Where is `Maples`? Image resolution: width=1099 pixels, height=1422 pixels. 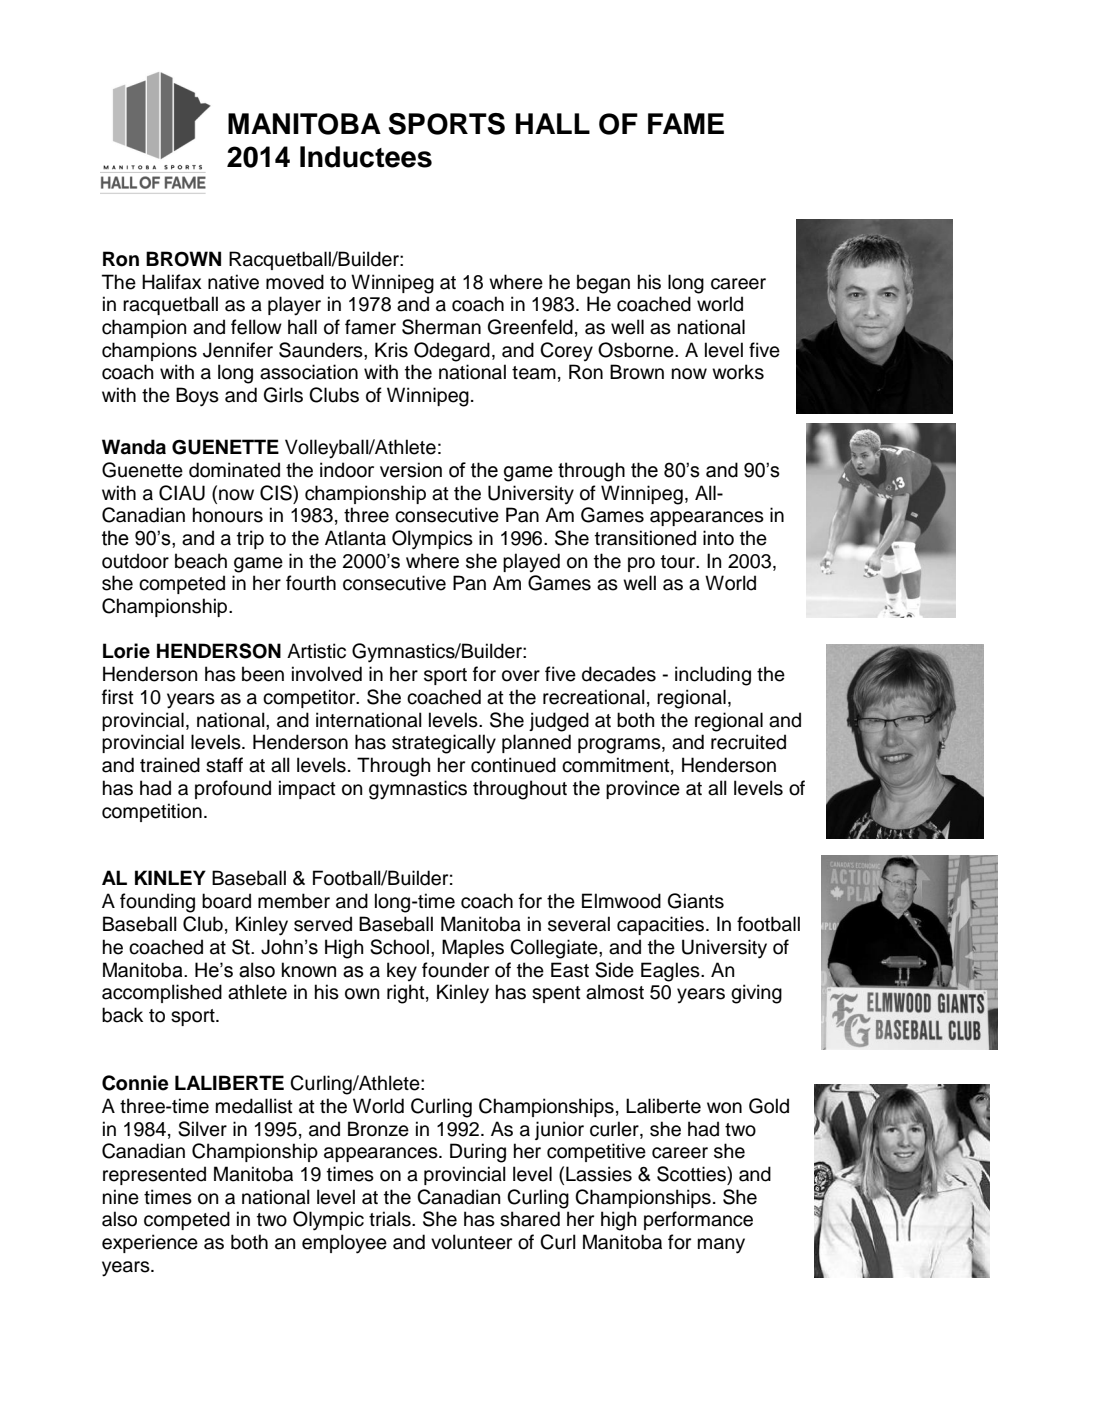 Maples is located at coordinates (473, 948).
